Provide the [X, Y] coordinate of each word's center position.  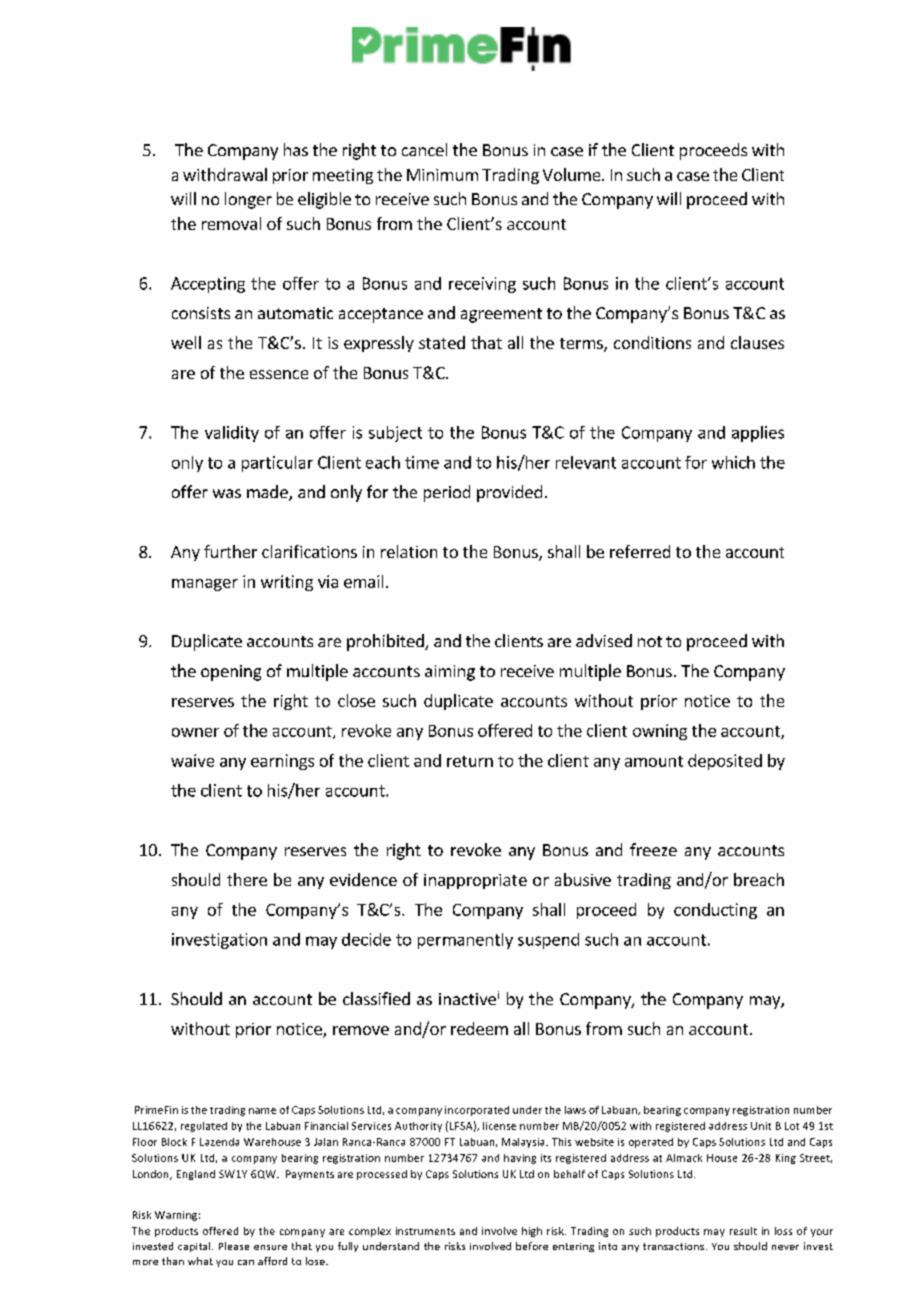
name [262, 1111]
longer [248, 200]
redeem [479, 1028]
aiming [450, 673]
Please [234, 1246]
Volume [573, 174]
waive [192, 760]
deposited [725, 762]
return [470, 761]
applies [758, 434]
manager [205, 585]
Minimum [442, 175]
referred [640, 551]
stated [442, 342]
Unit [761, 1126]
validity [232, 434]
